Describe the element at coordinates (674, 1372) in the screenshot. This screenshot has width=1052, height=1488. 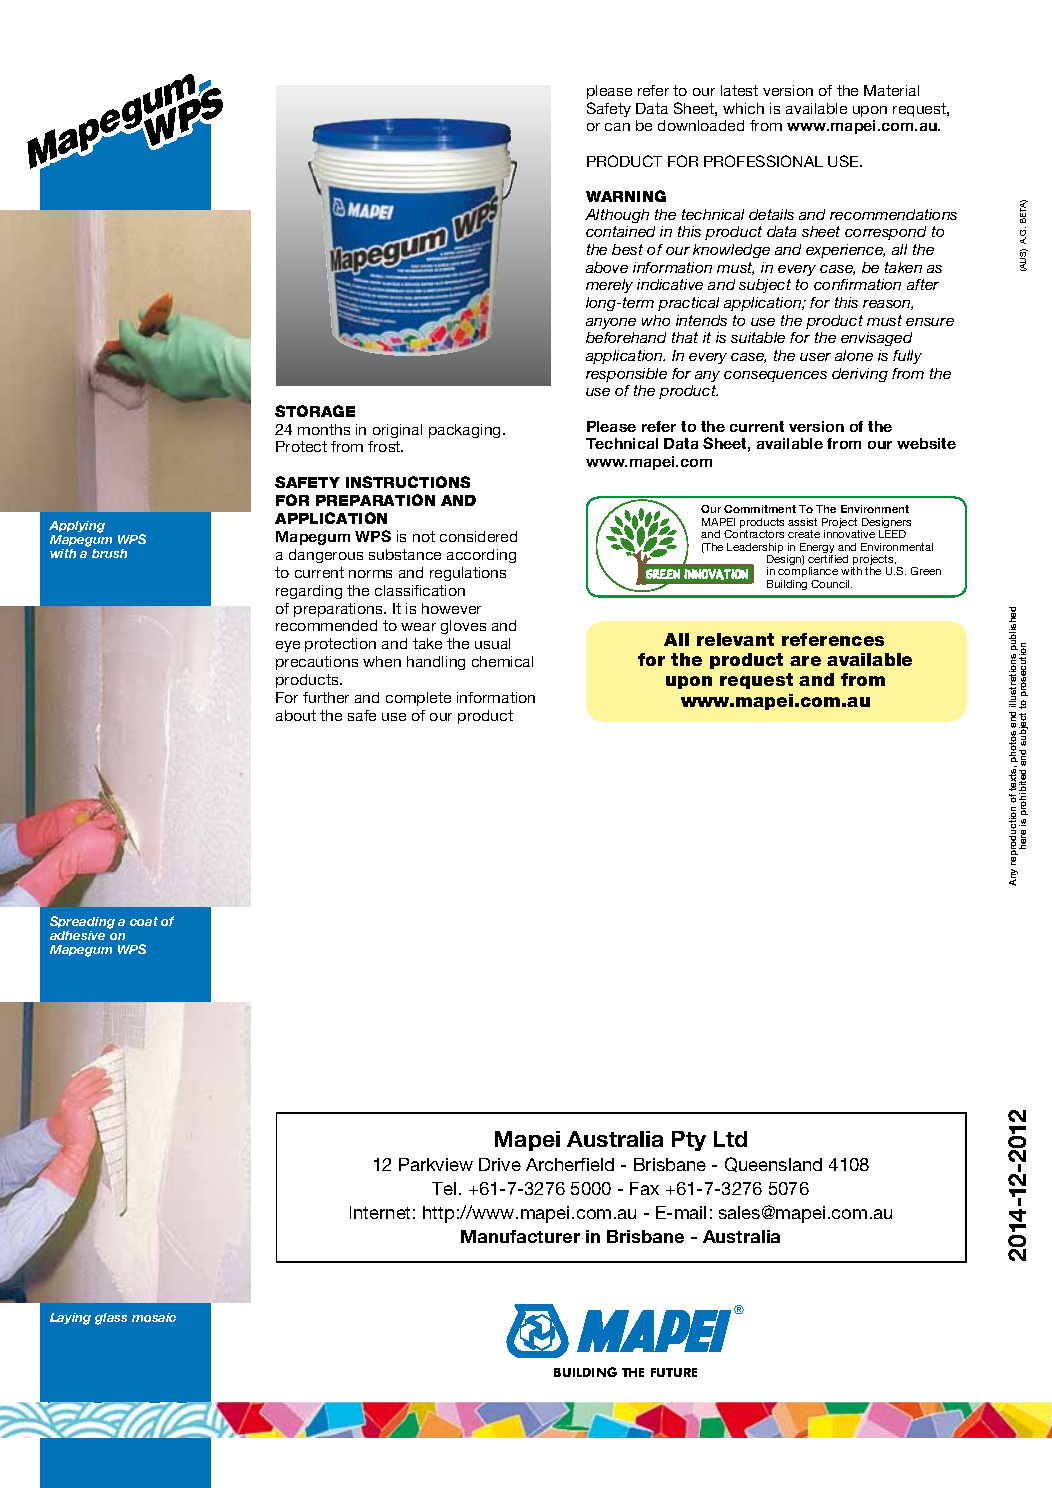
I see `FUTURE` at that location.
